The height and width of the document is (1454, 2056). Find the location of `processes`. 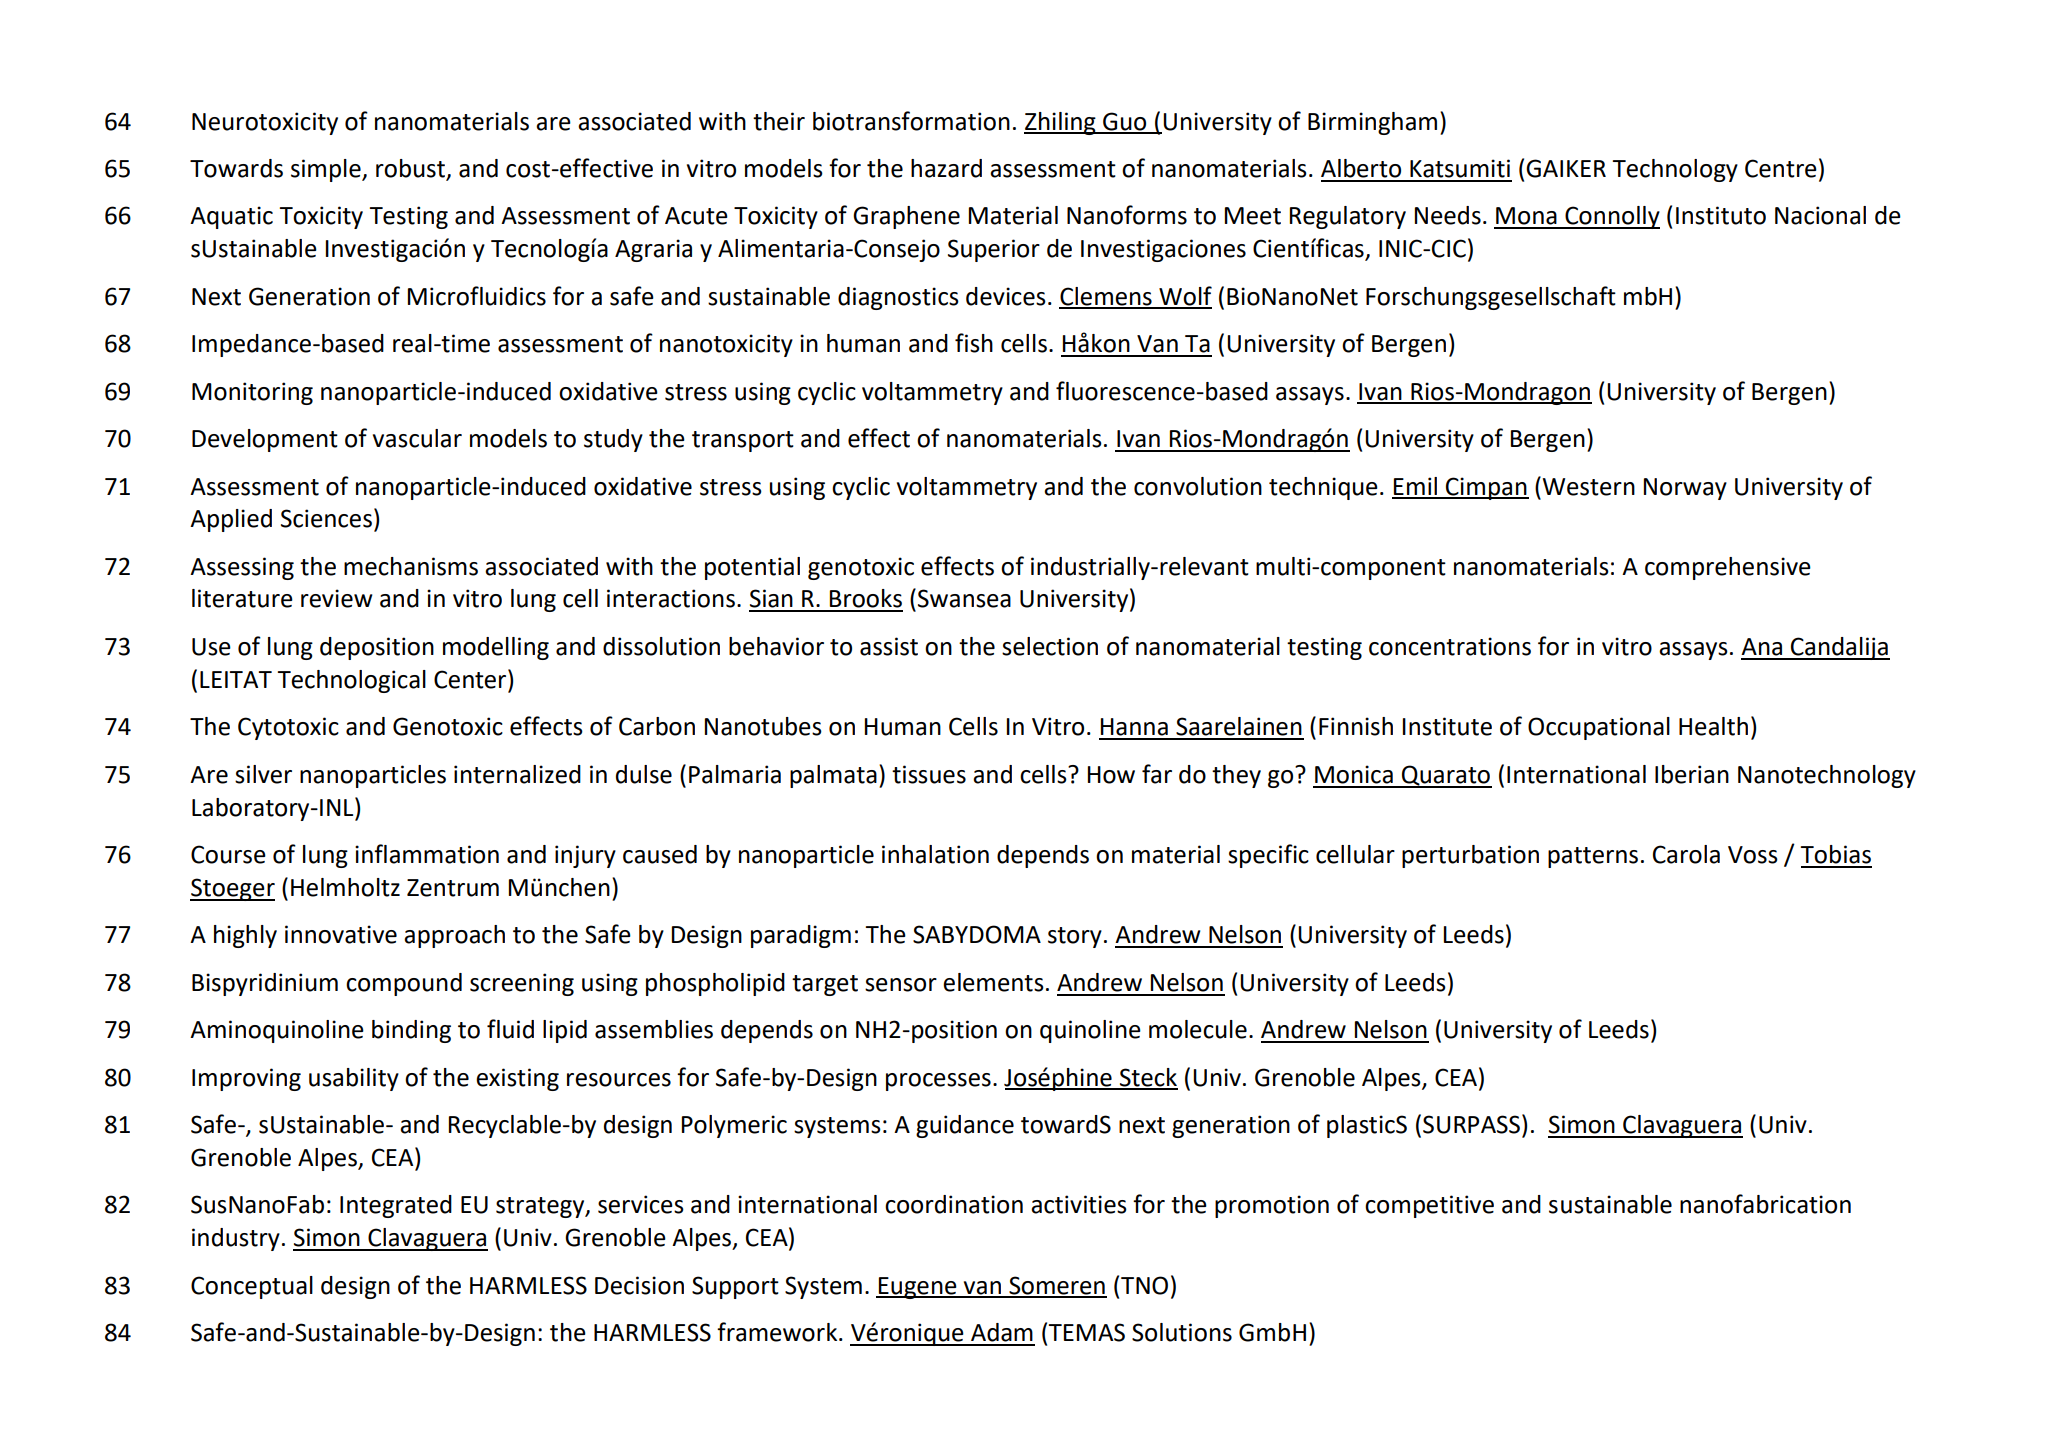

processes is located at coordinates (938, 1082).
